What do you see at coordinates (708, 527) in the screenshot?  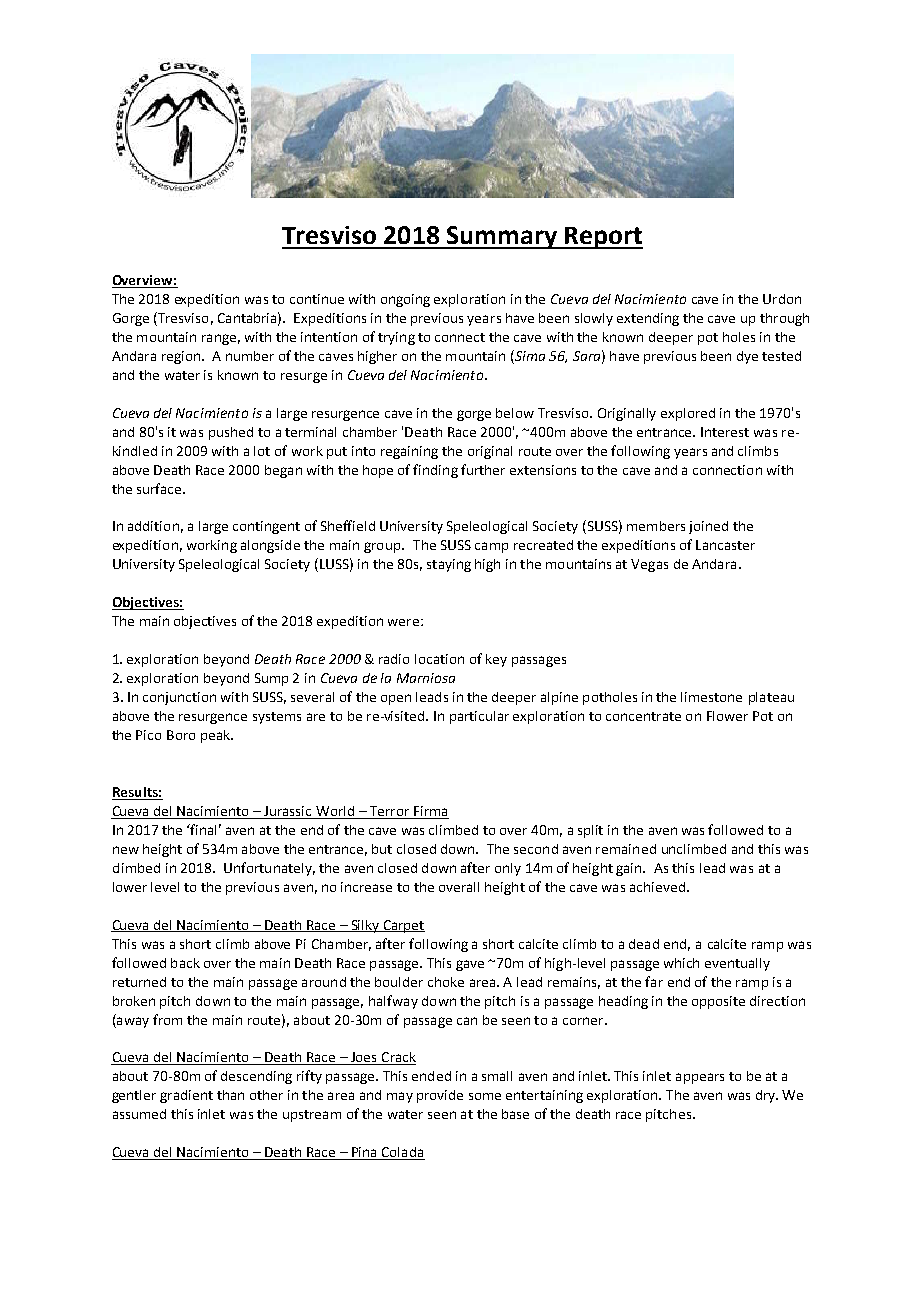 I see `joined` at bounding box center [708, 527].
